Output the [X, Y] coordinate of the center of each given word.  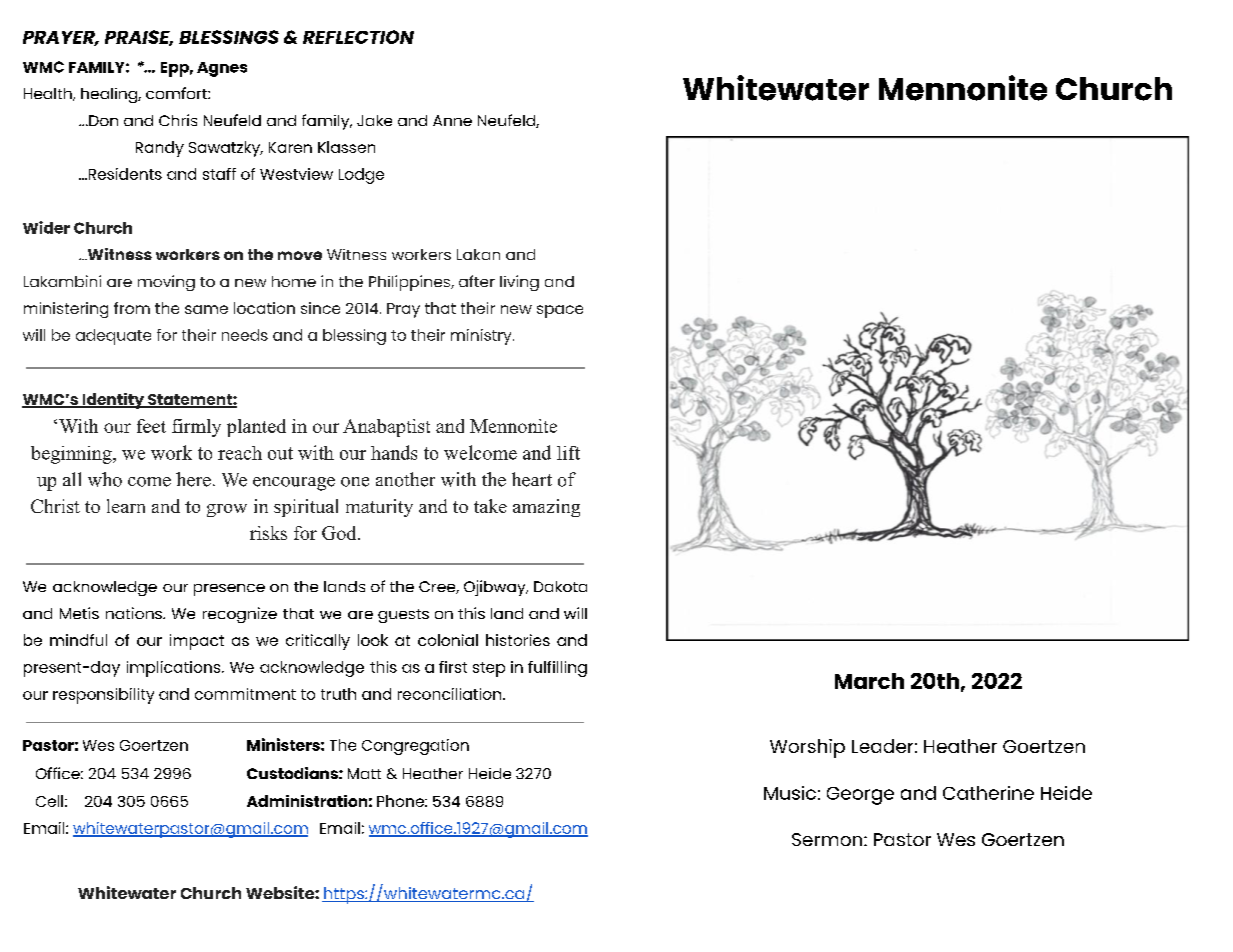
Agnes [222, 69]
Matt [364, 773]
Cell [49, 801]
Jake [374, 120]
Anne [452, 120]
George [860, 796]
